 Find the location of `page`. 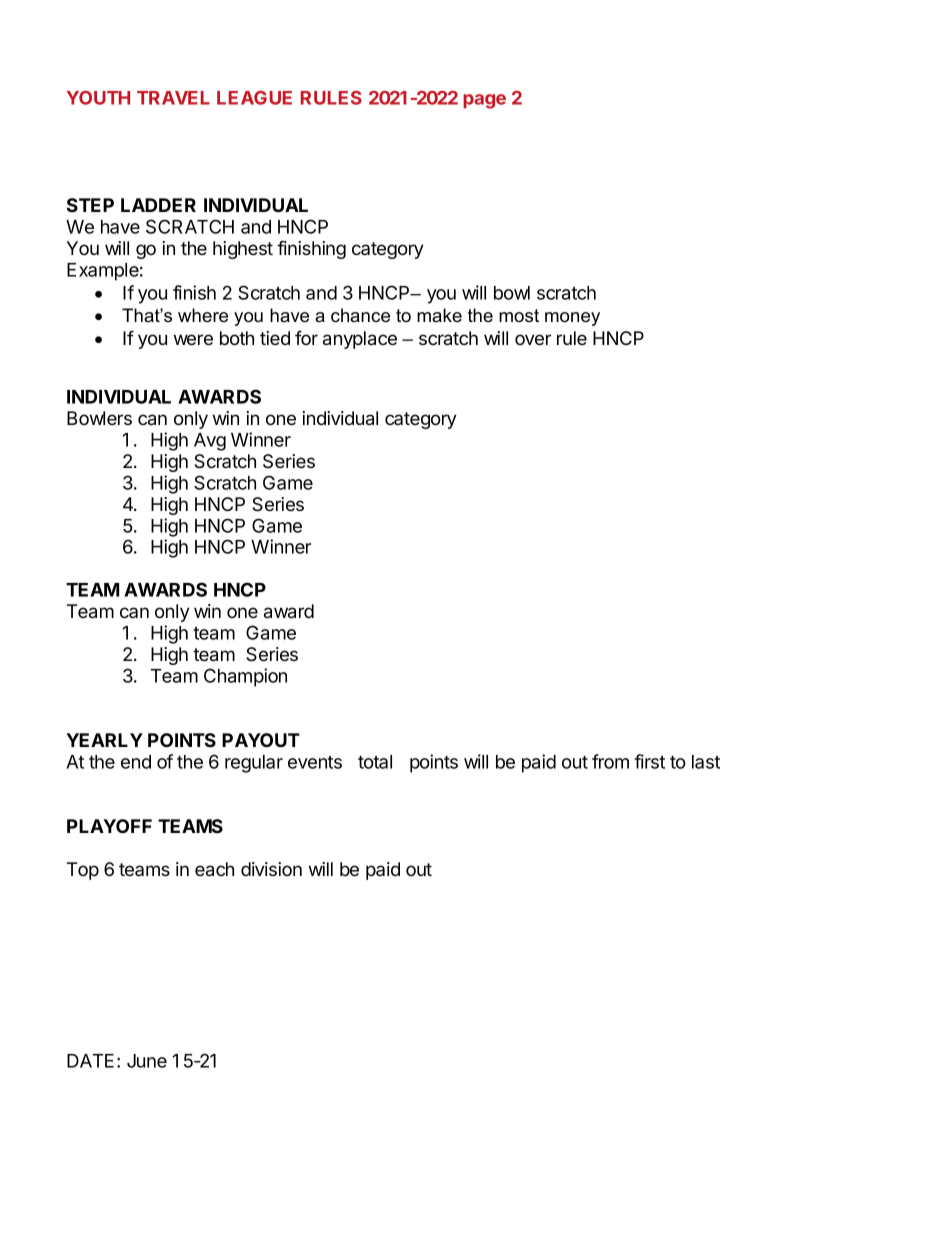

page is located at coordinates (484, 101).
